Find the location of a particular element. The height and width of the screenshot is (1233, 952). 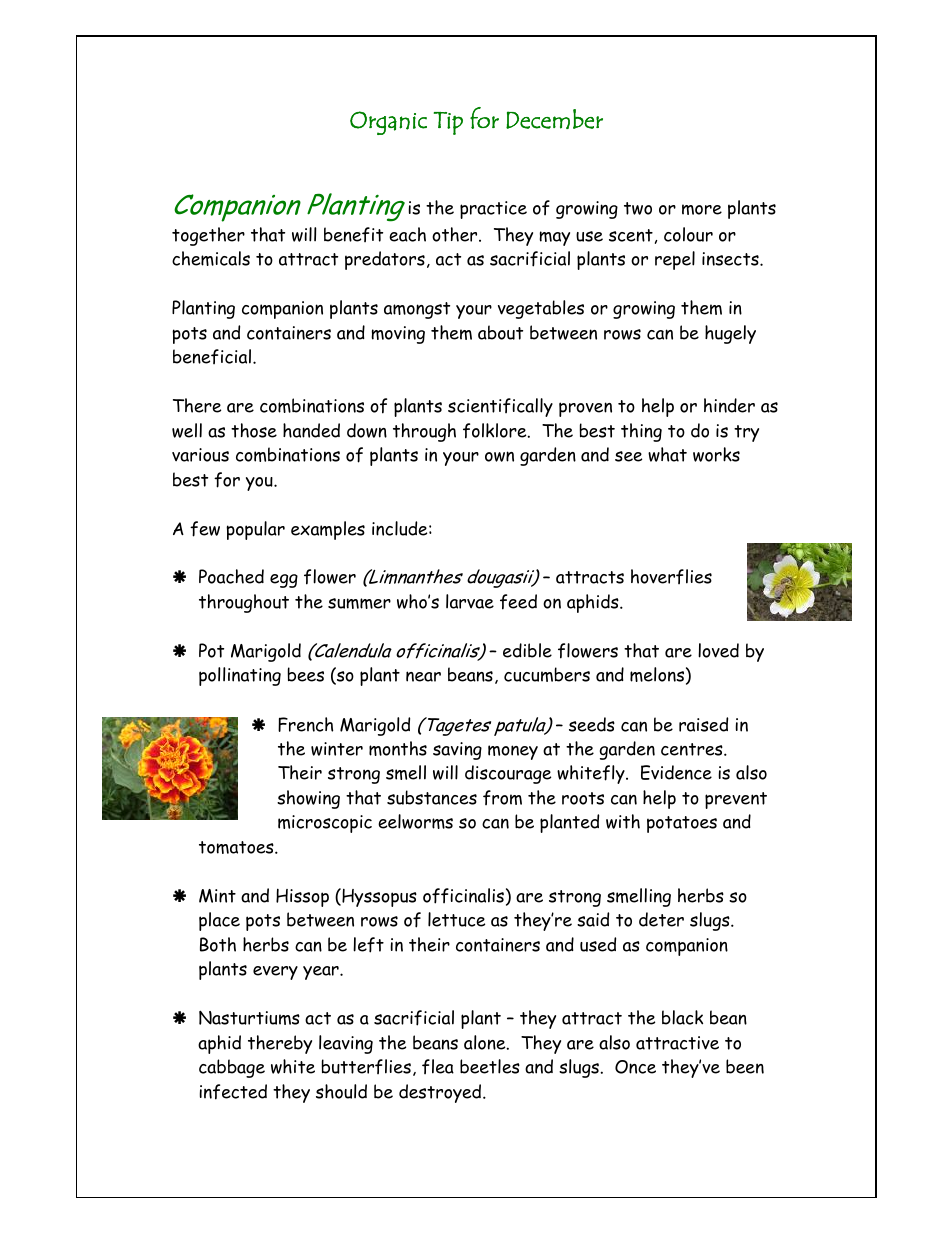

larvae is located at coordinates (470, 601).
